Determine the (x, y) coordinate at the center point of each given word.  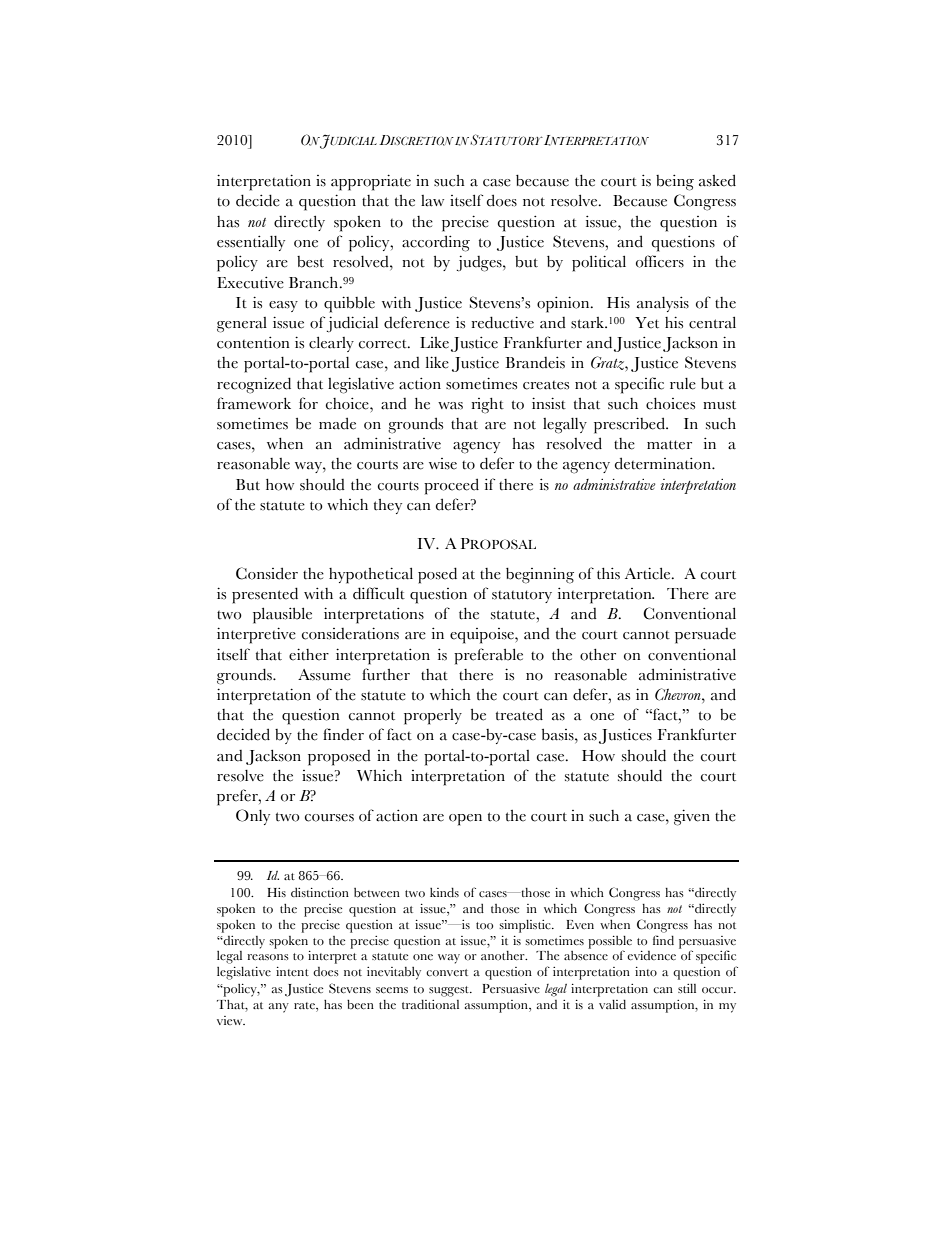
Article (649, 573)
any (279, 1008)
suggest (450, 991)
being (675, 182)
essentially (251, 243)
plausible (282, 615)
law (432, 201)
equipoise (483, 636)
